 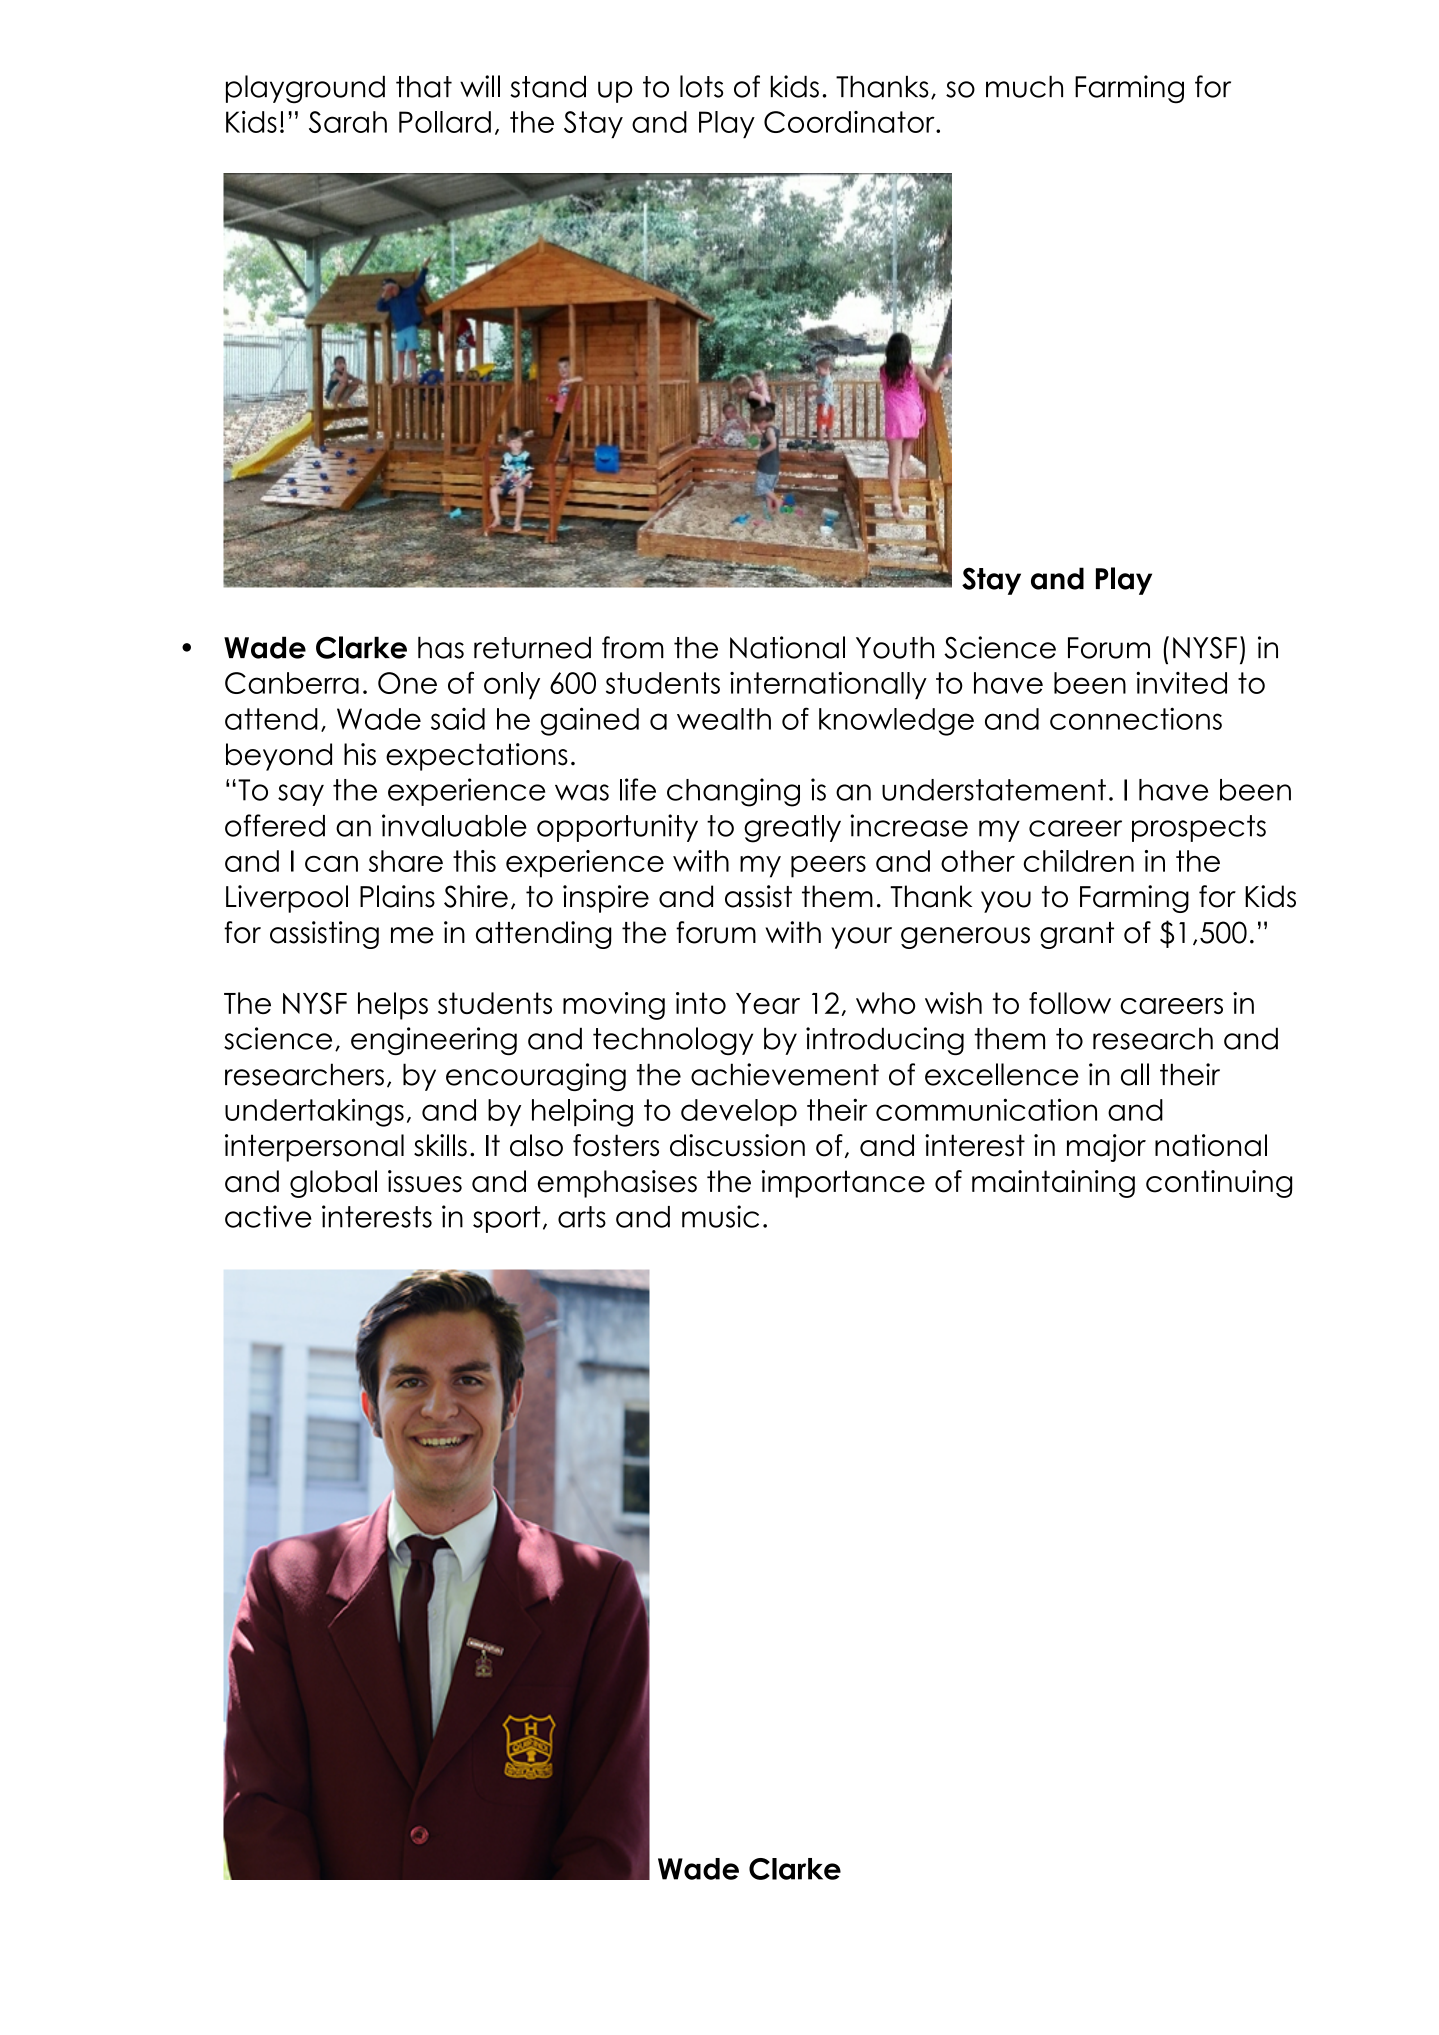 What do you see at coordinates (1070, 1003) in the screenshot?
I see `follow` at bounding box center [1070, 1003].
